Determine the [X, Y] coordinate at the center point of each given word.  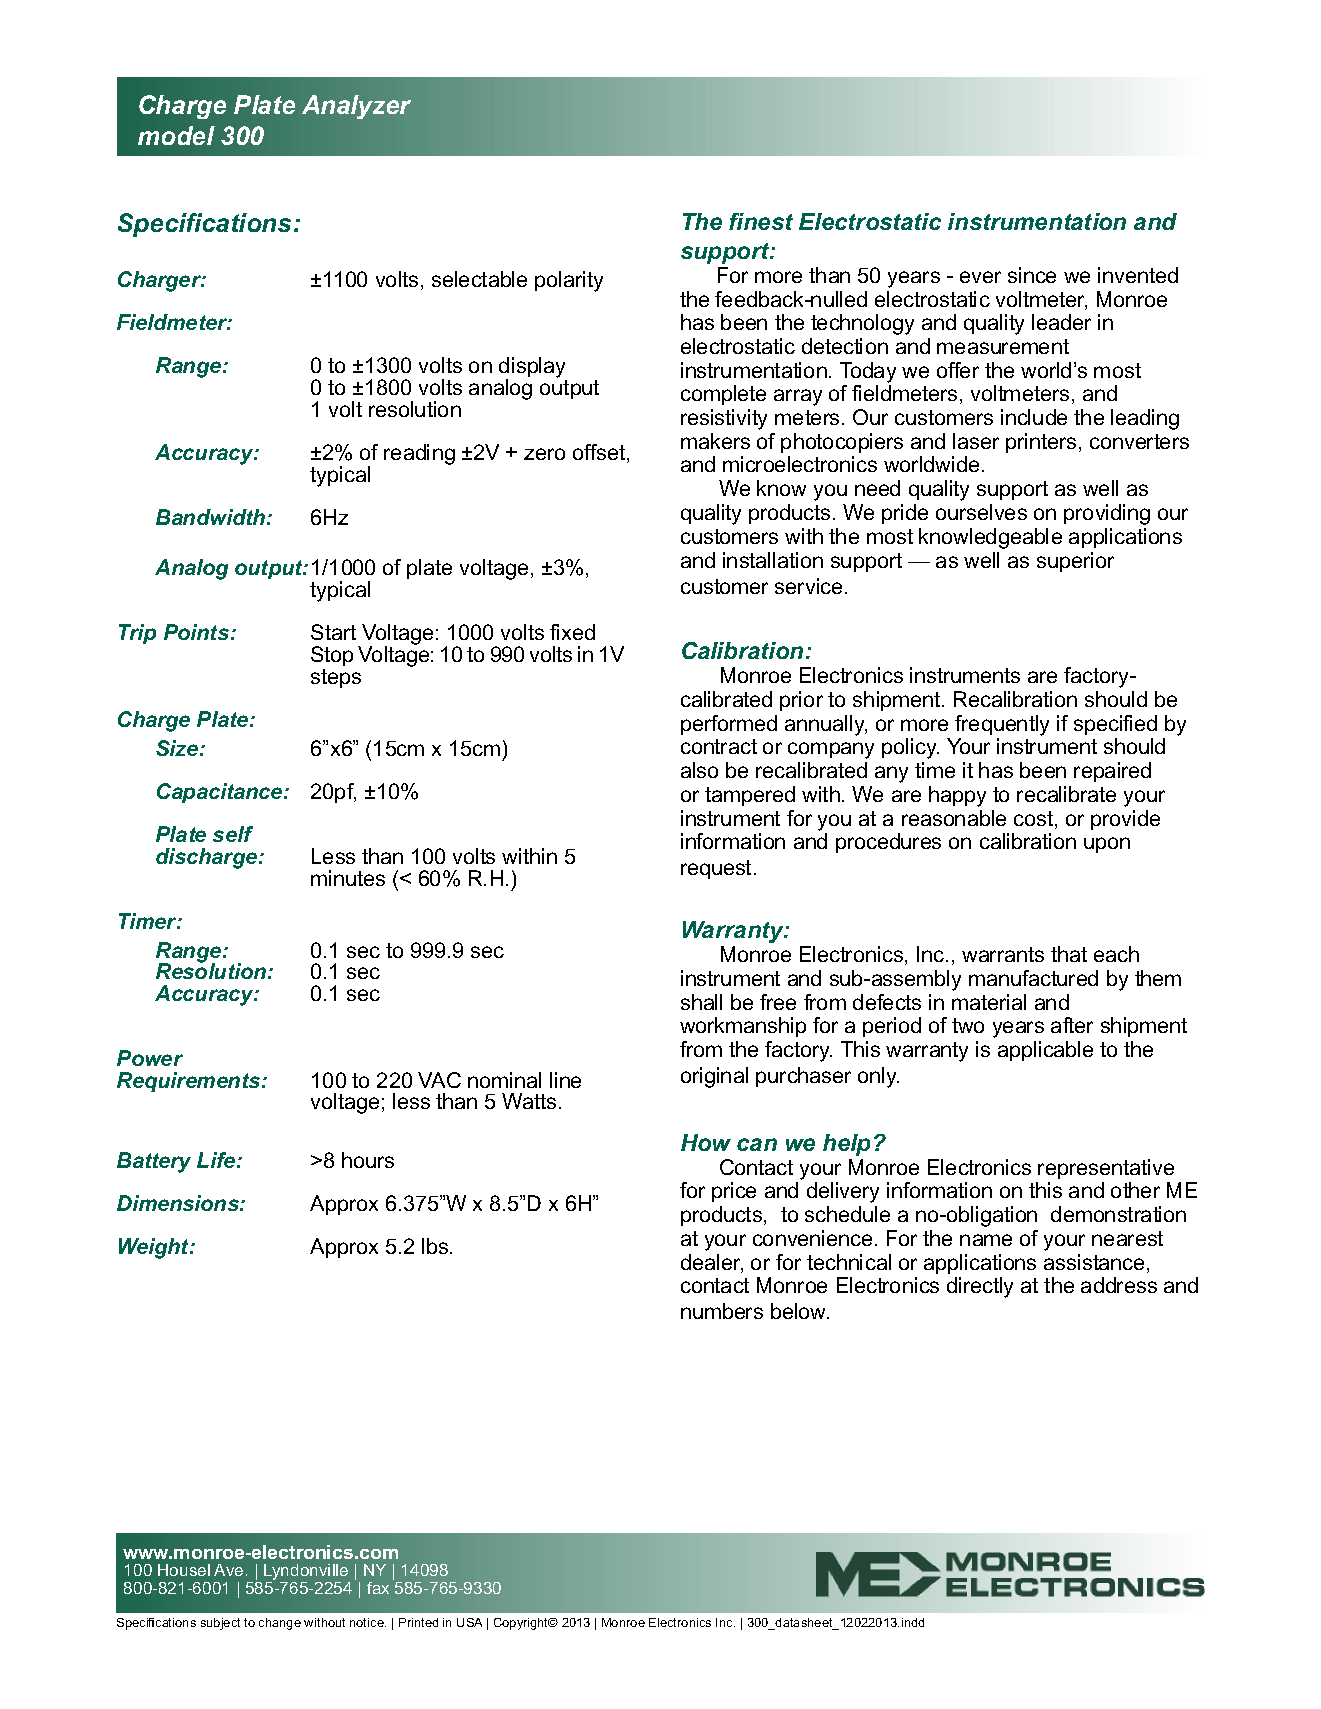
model [176, 135]
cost [1035, 820]
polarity [569, 281]
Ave [228, 1570]
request [716, 869]
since [1032, 275]
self [233, 834]
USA [469, 1622]
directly [980, 1287]
